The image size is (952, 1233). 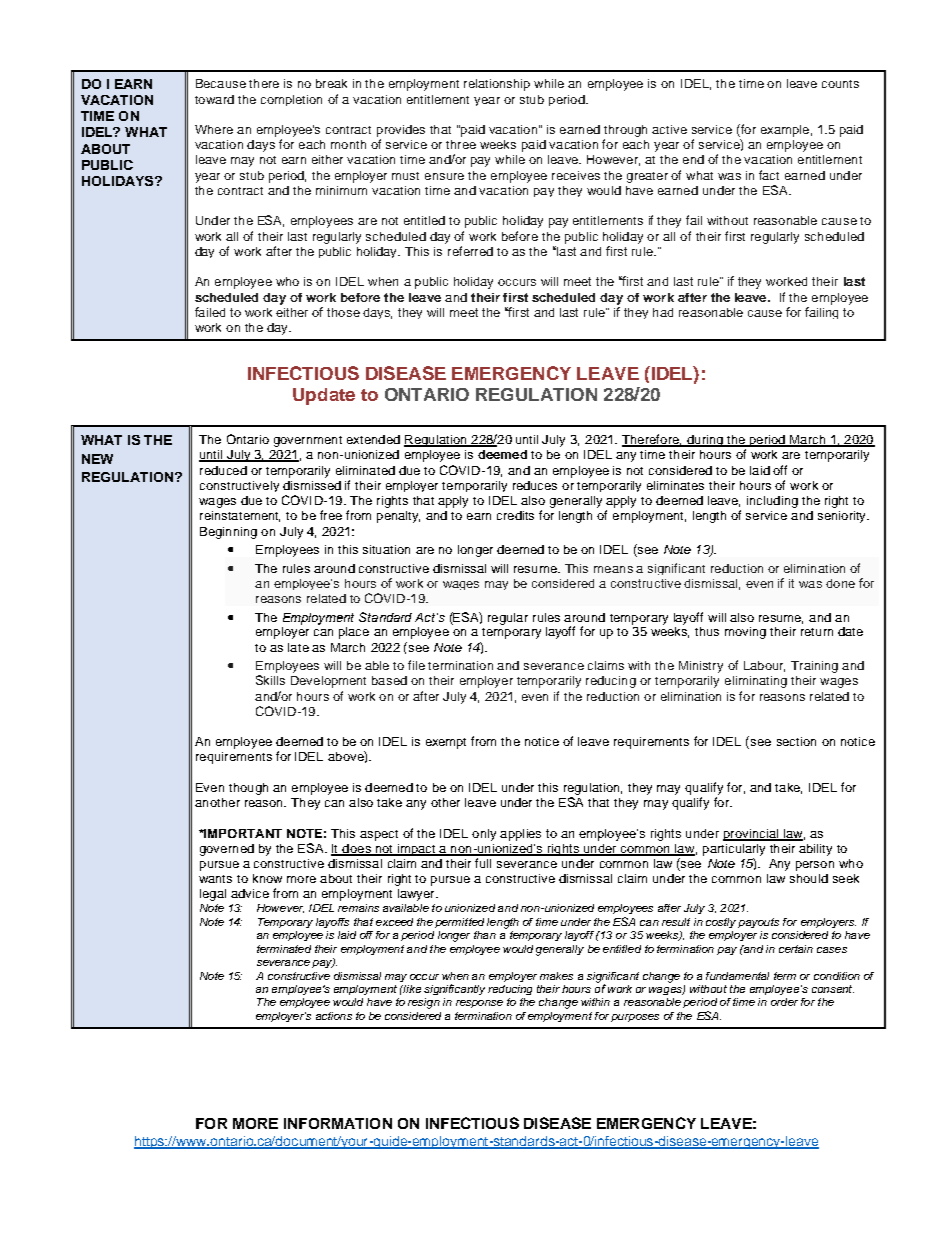 What do you see at coordinates (479, 1004) in the screenshot?
I see `response` at bounding box center [479, 1004].
